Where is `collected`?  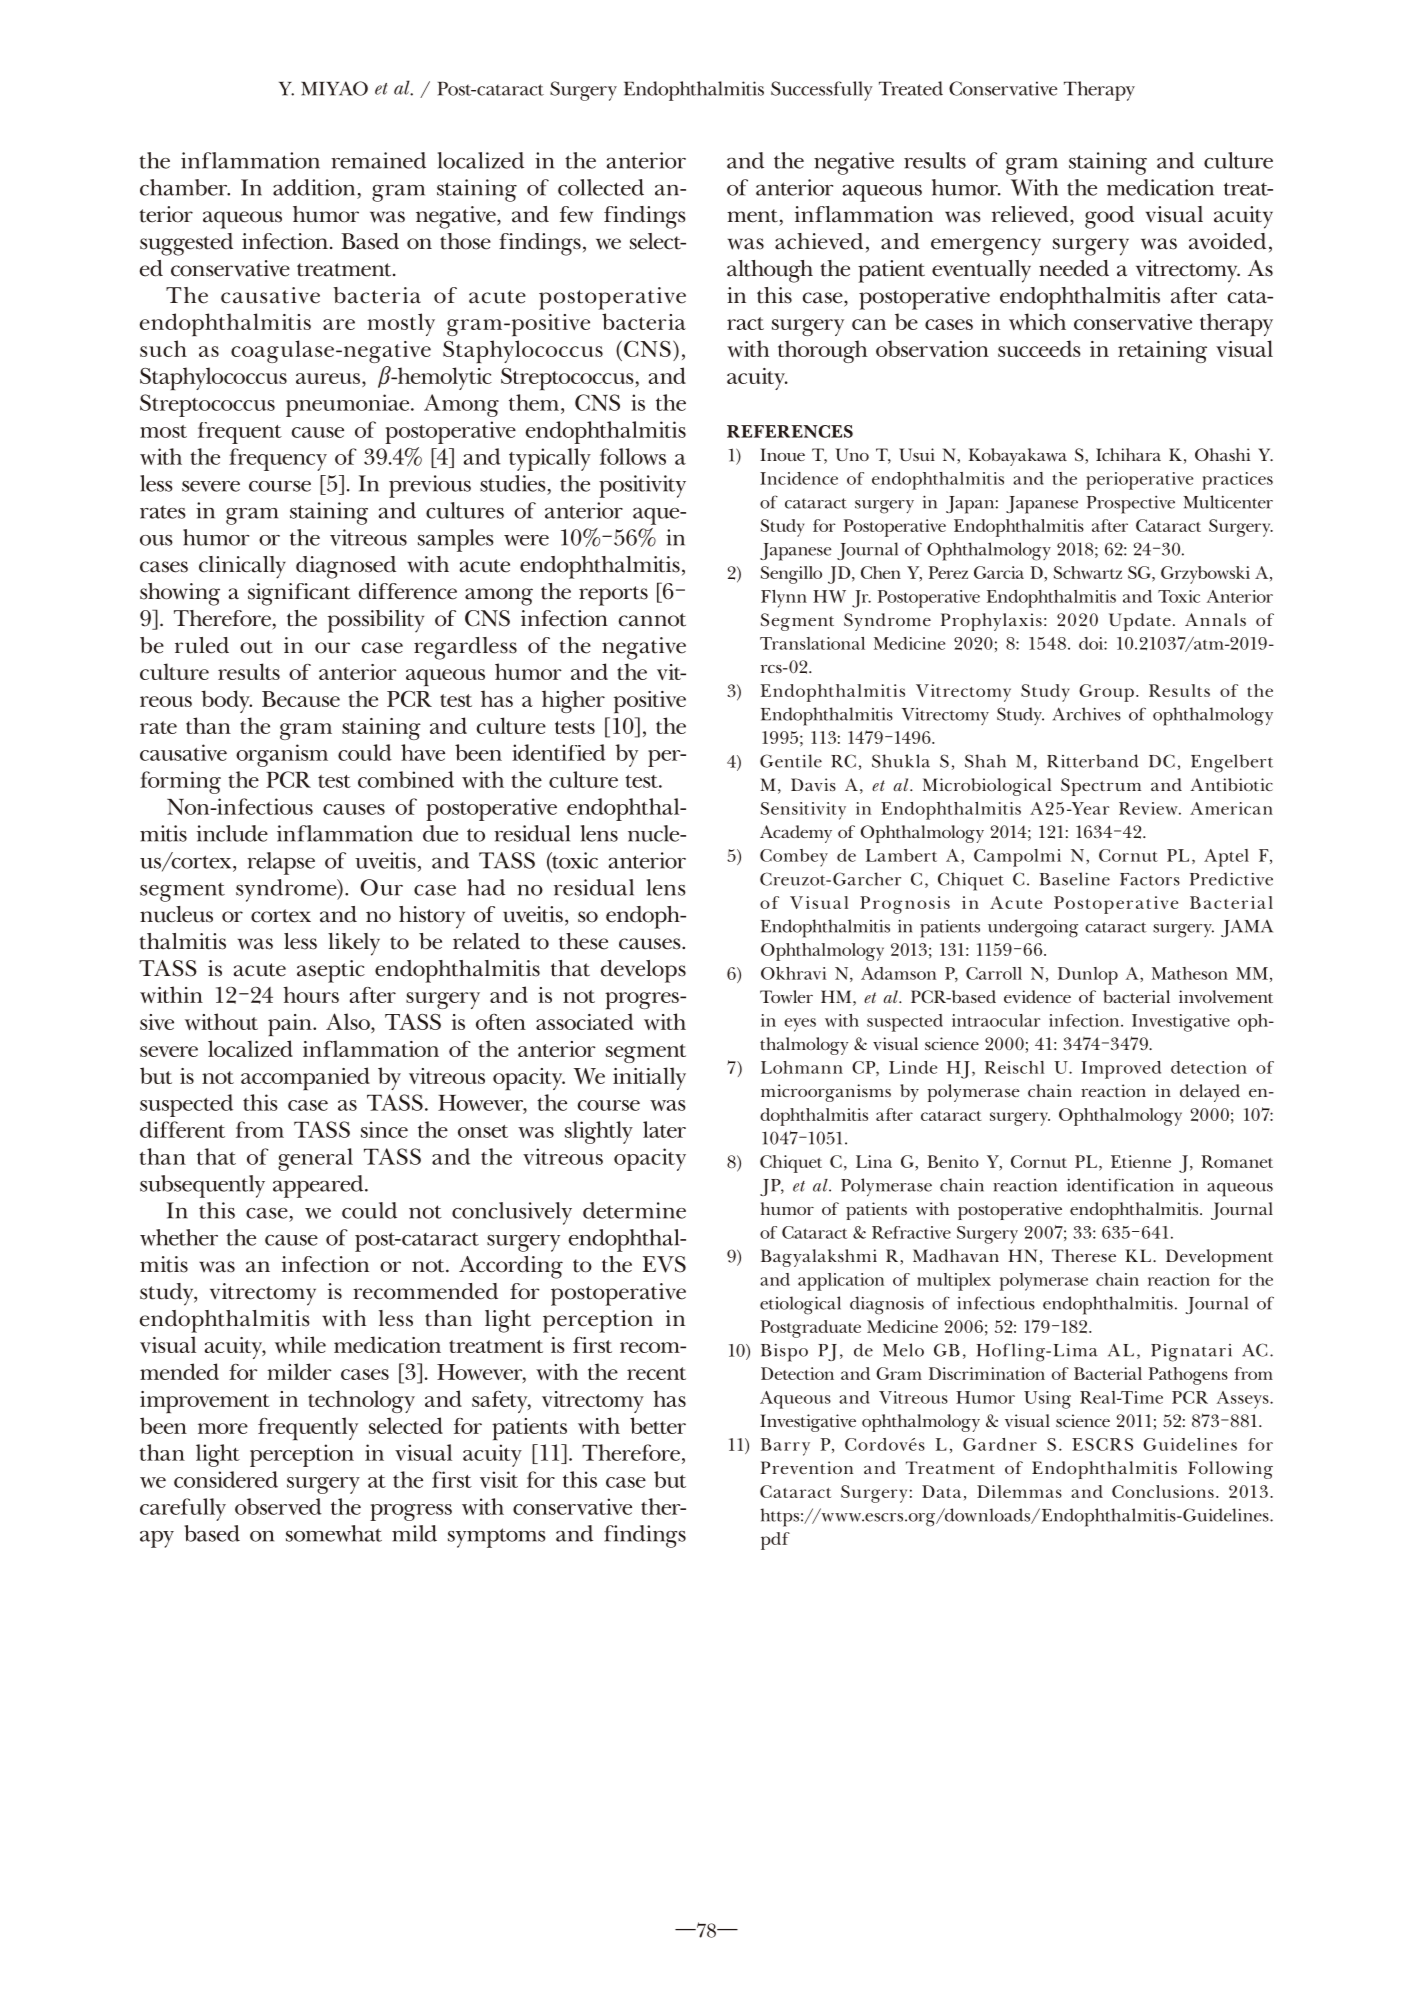 collected is located at coordinates (601, 187).
